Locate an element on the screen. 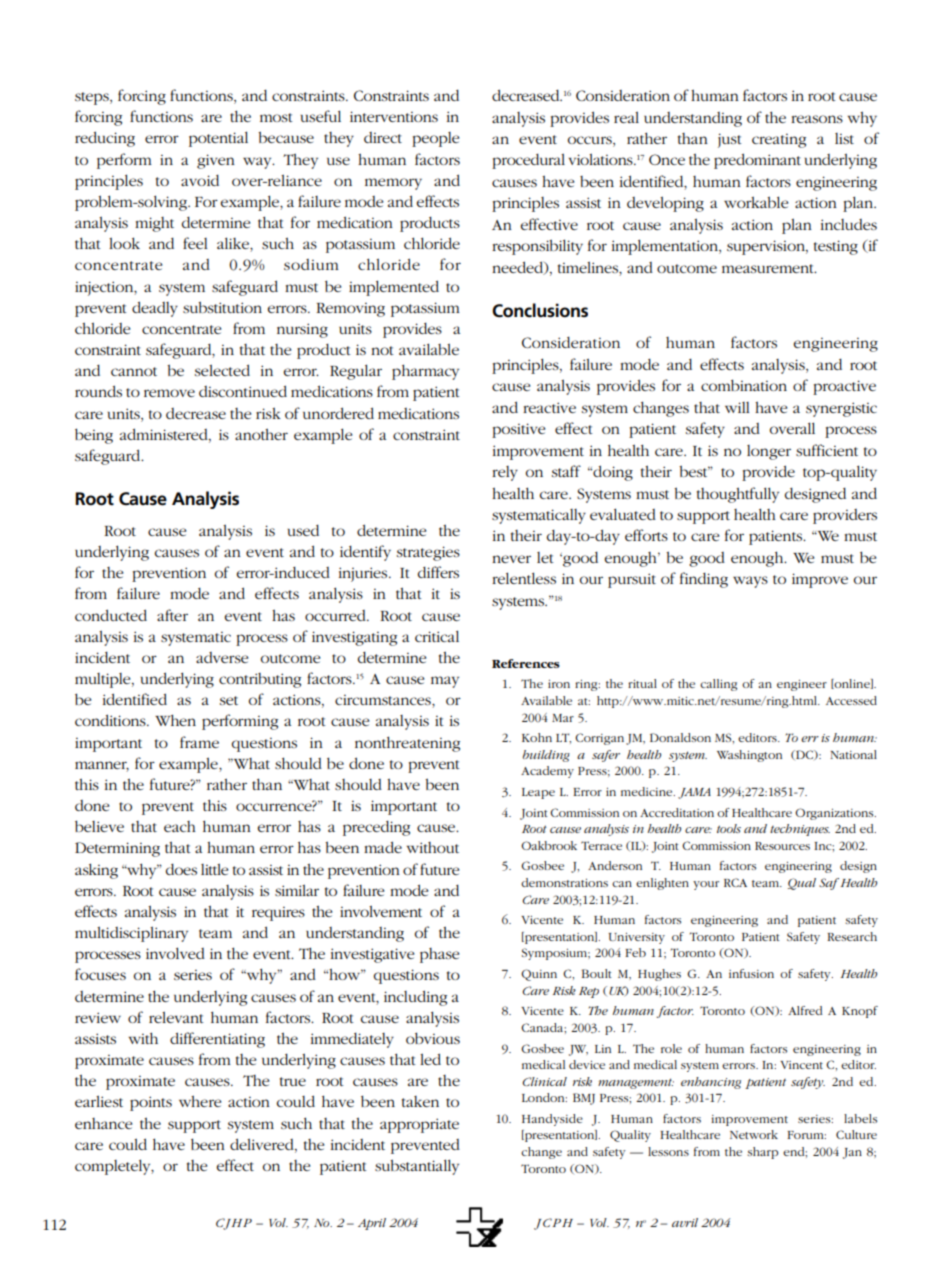 This screenshot has height=1275, width=952. creating is located at coordinates (779, 141).
